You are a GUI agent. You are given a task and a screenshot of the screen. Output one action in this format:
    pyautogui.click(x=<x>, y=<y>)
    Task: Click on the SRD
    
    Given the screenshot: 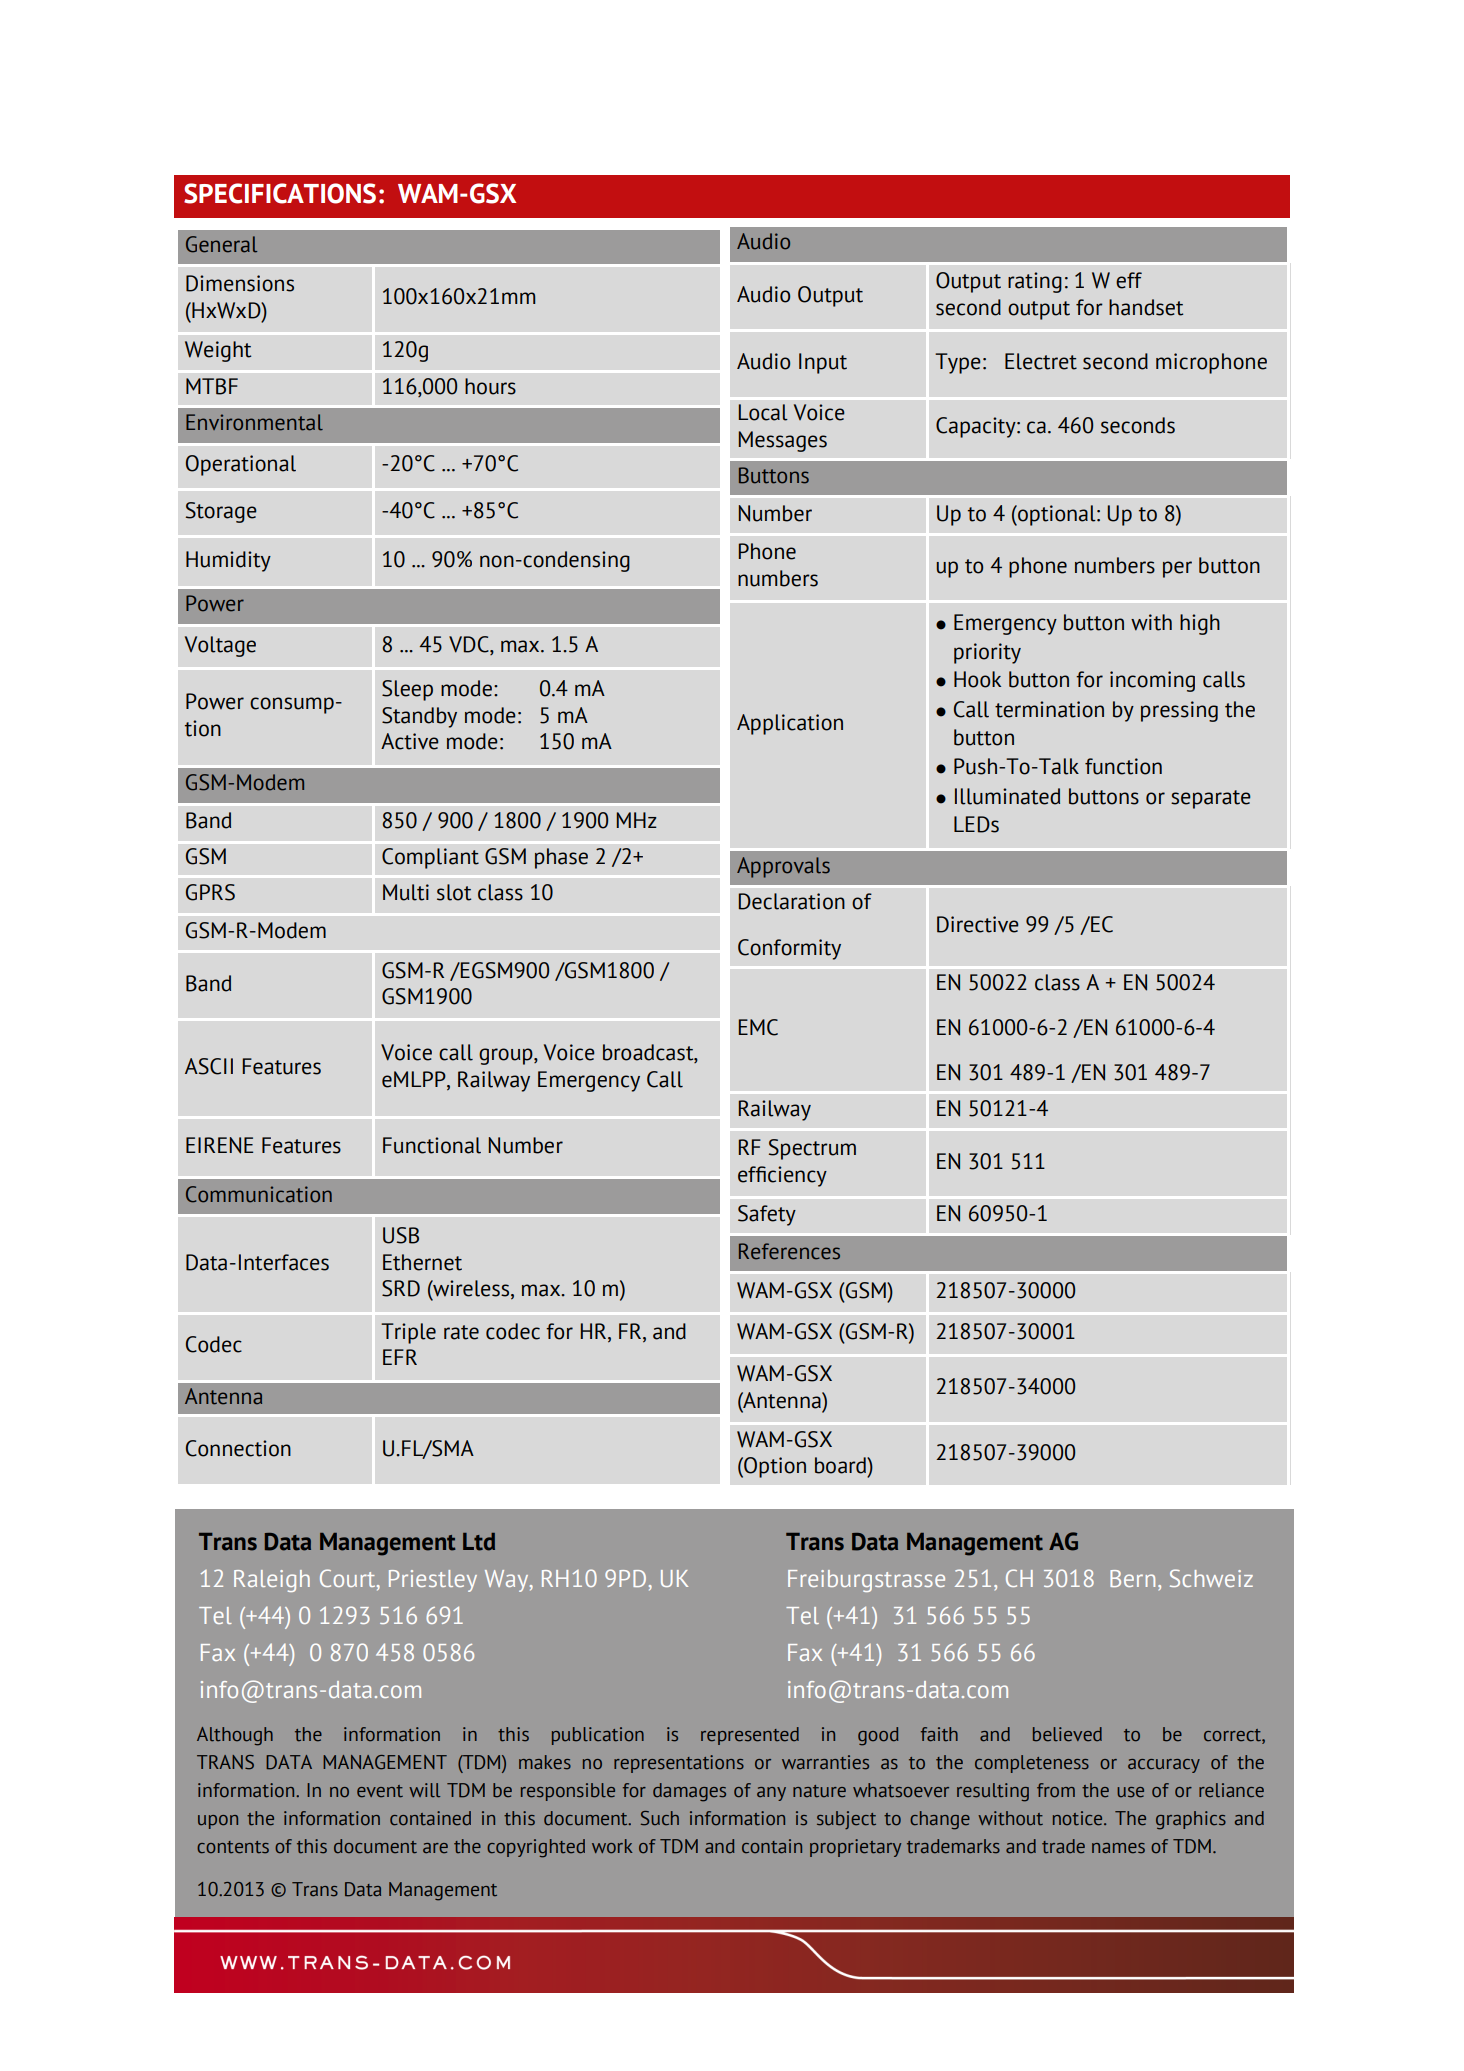 What is the action you would take?
    pyautogui.click(x=401, y=1288)
